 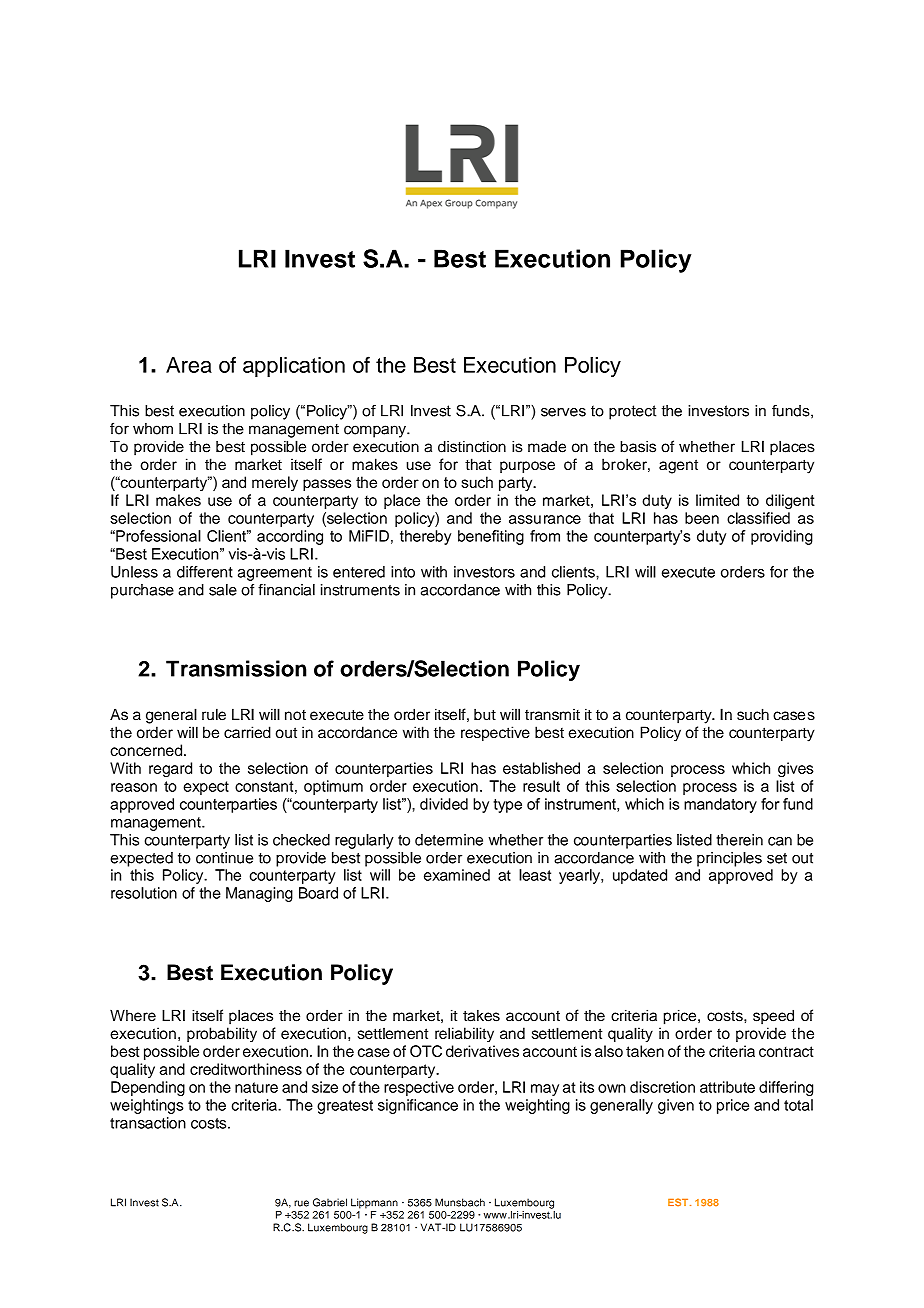 I want to click on rue, so click(x=301, y=1203).
